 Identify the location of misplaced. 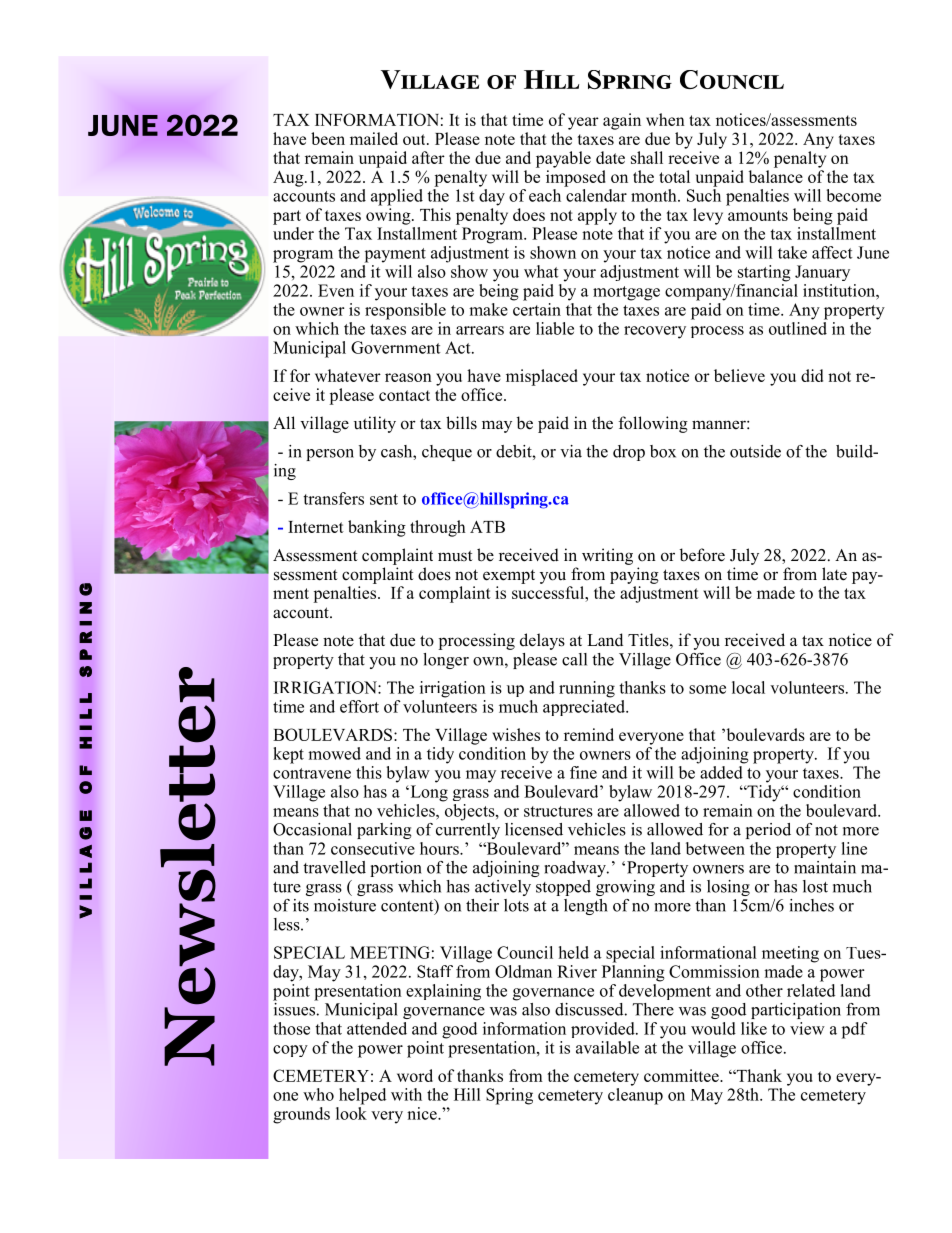
(542, 377).
